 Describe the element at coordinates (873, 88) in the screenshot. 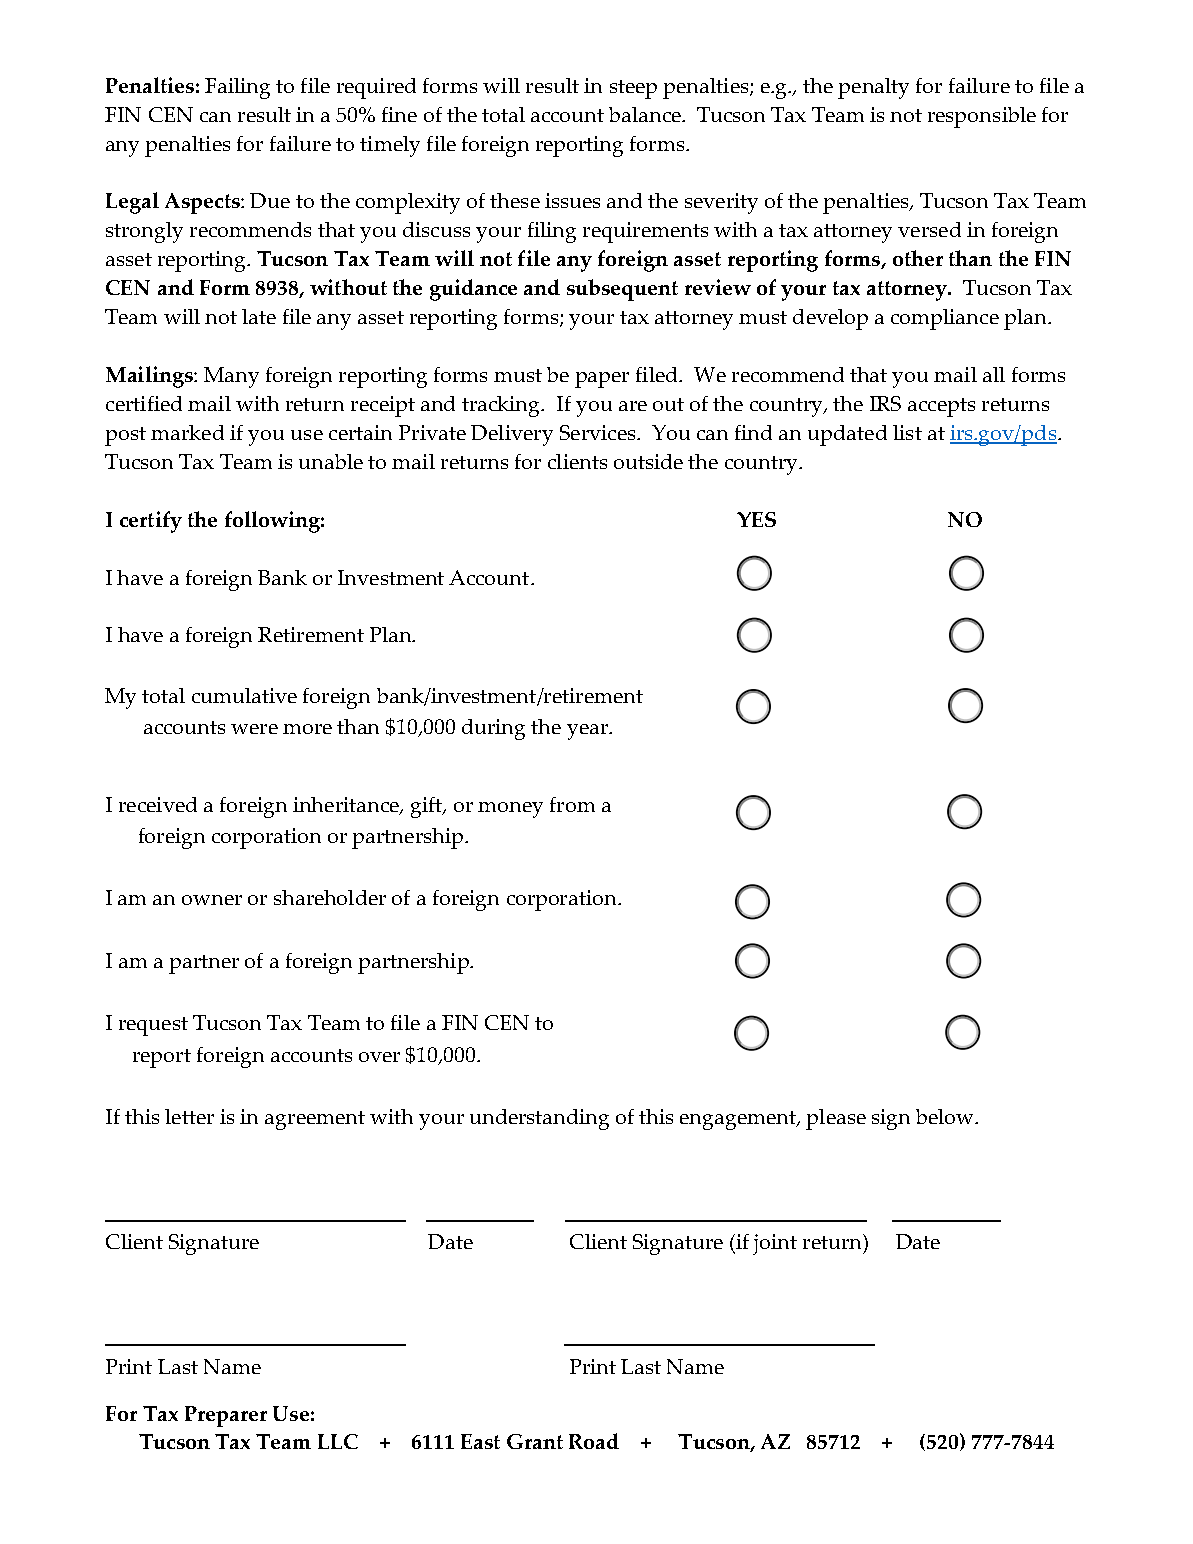

I see `penalty` at that location.
